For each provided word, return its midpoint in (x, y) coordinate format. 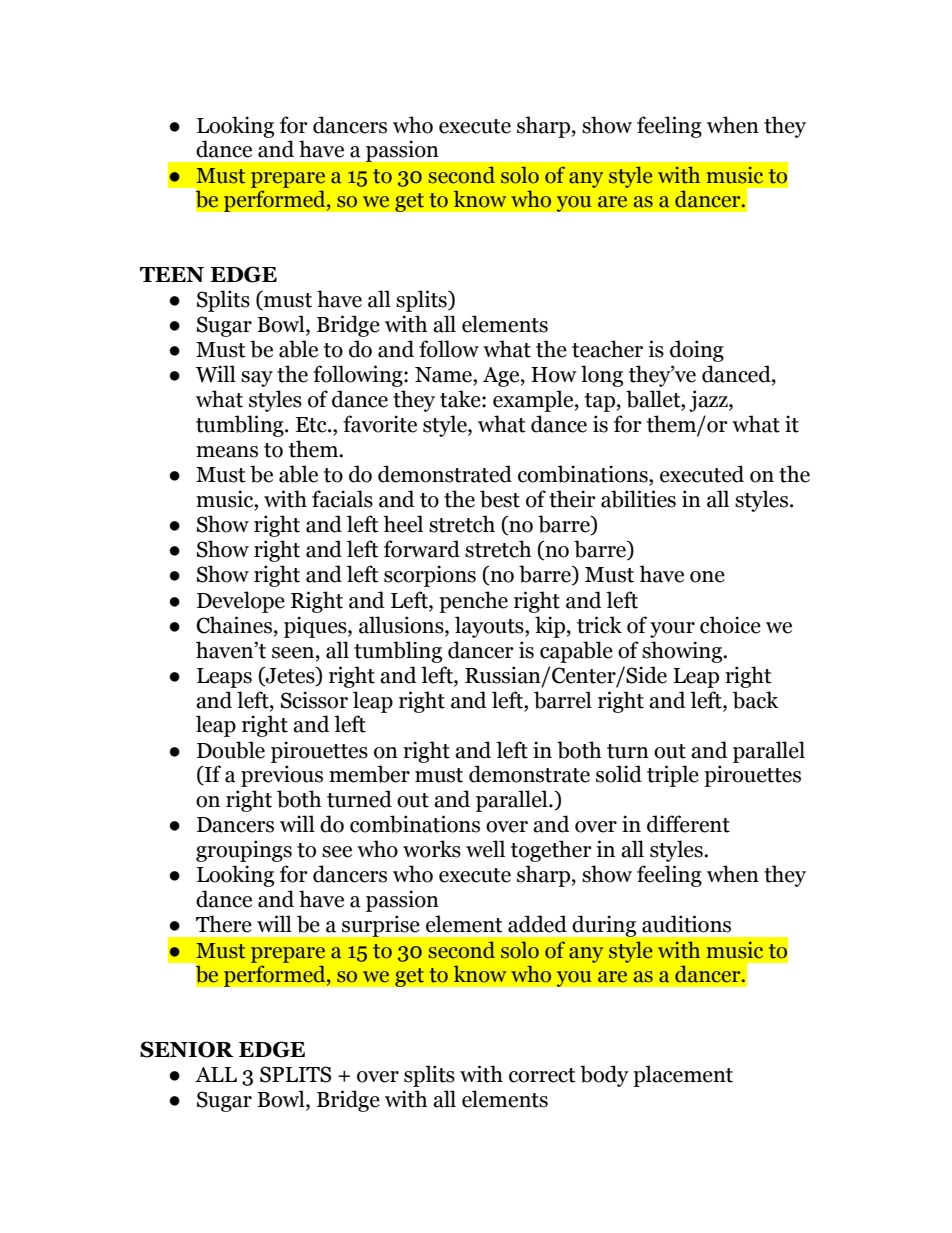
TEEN (172, 274)
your (672, 630)
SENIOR (187, 1049)
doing (697, 351)
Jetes (290, 676)
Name (444, 375)
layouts (490, 627)
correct (542, 1075)
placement (683, 1076)
